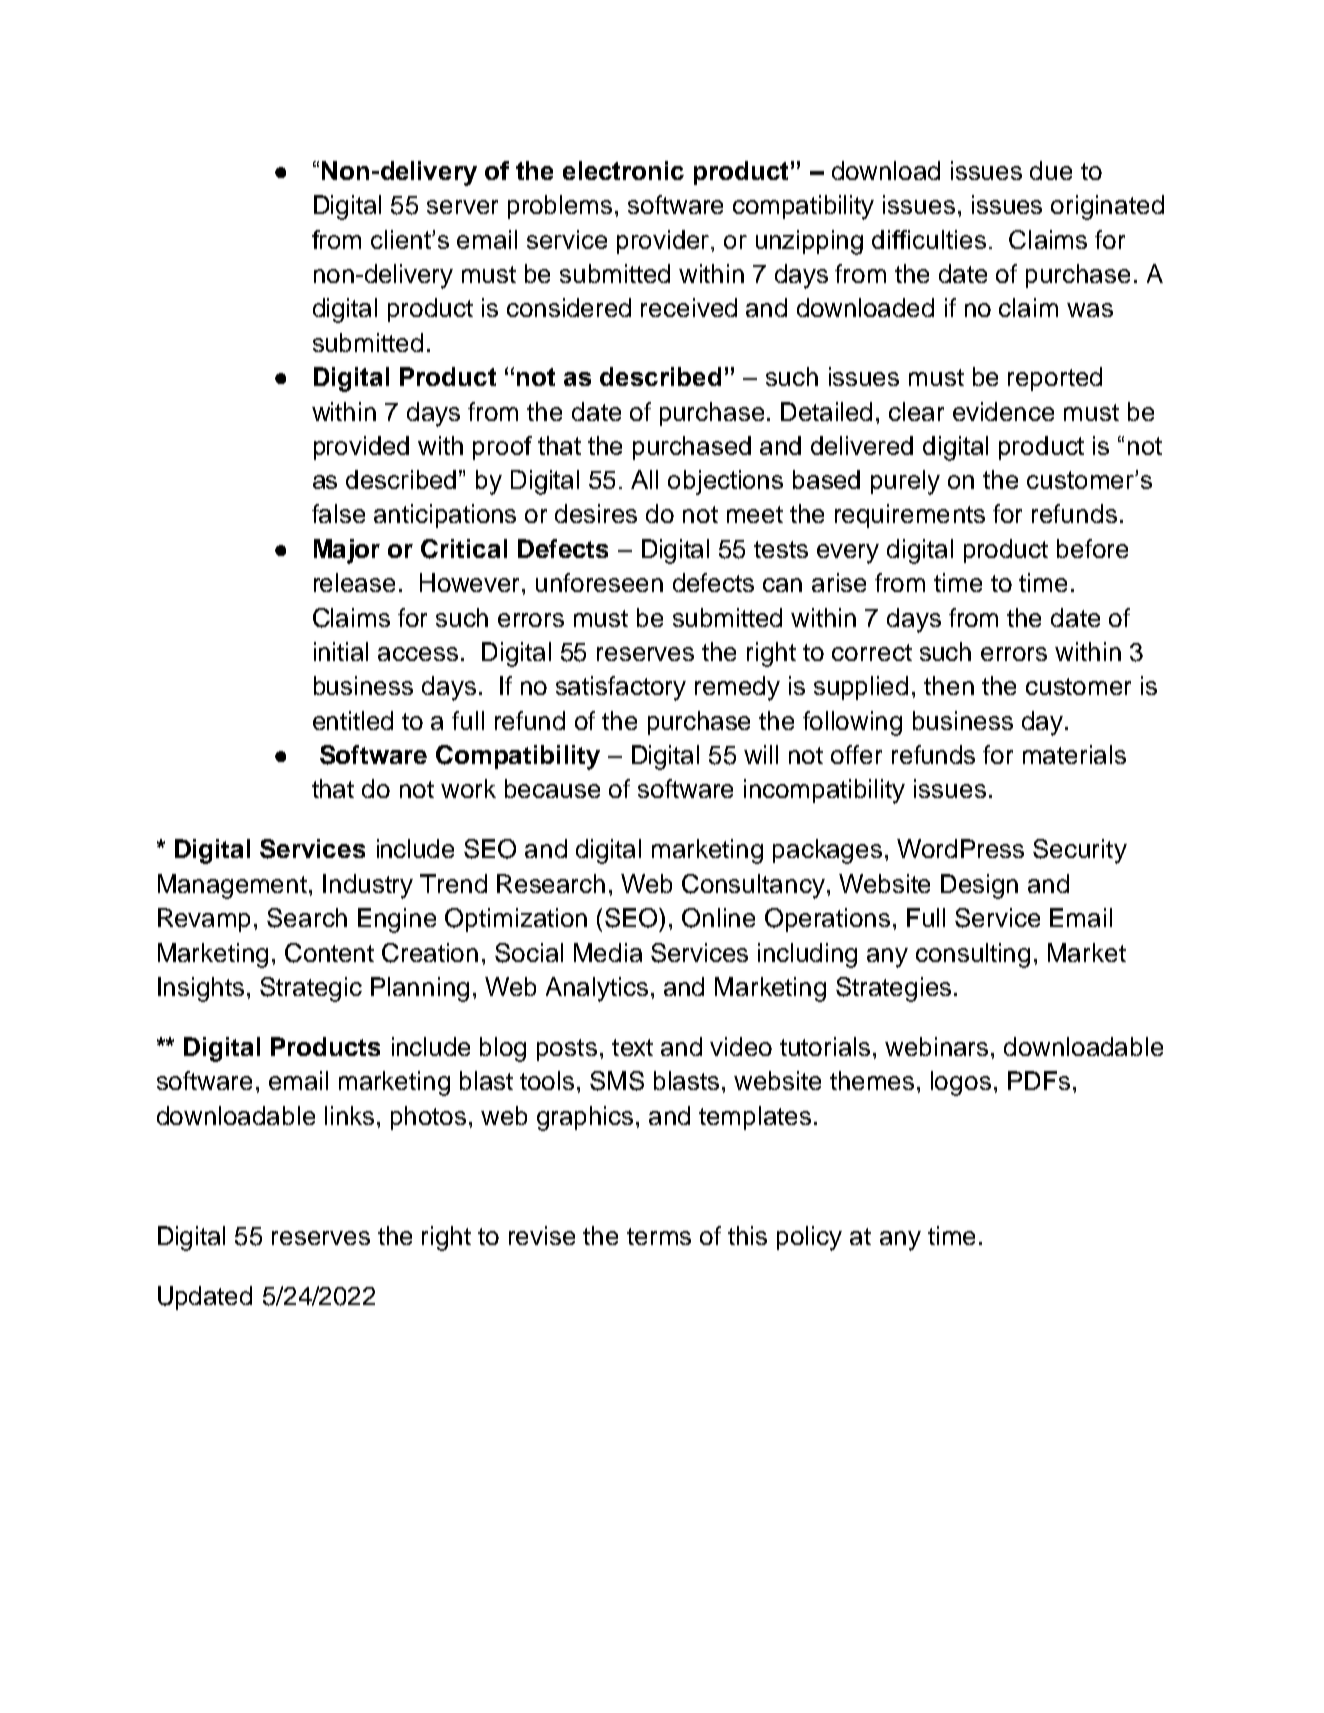  What do you see at coordinates (1051, 170) in the image?
I see `due` at bounding box center [1051, 170].
